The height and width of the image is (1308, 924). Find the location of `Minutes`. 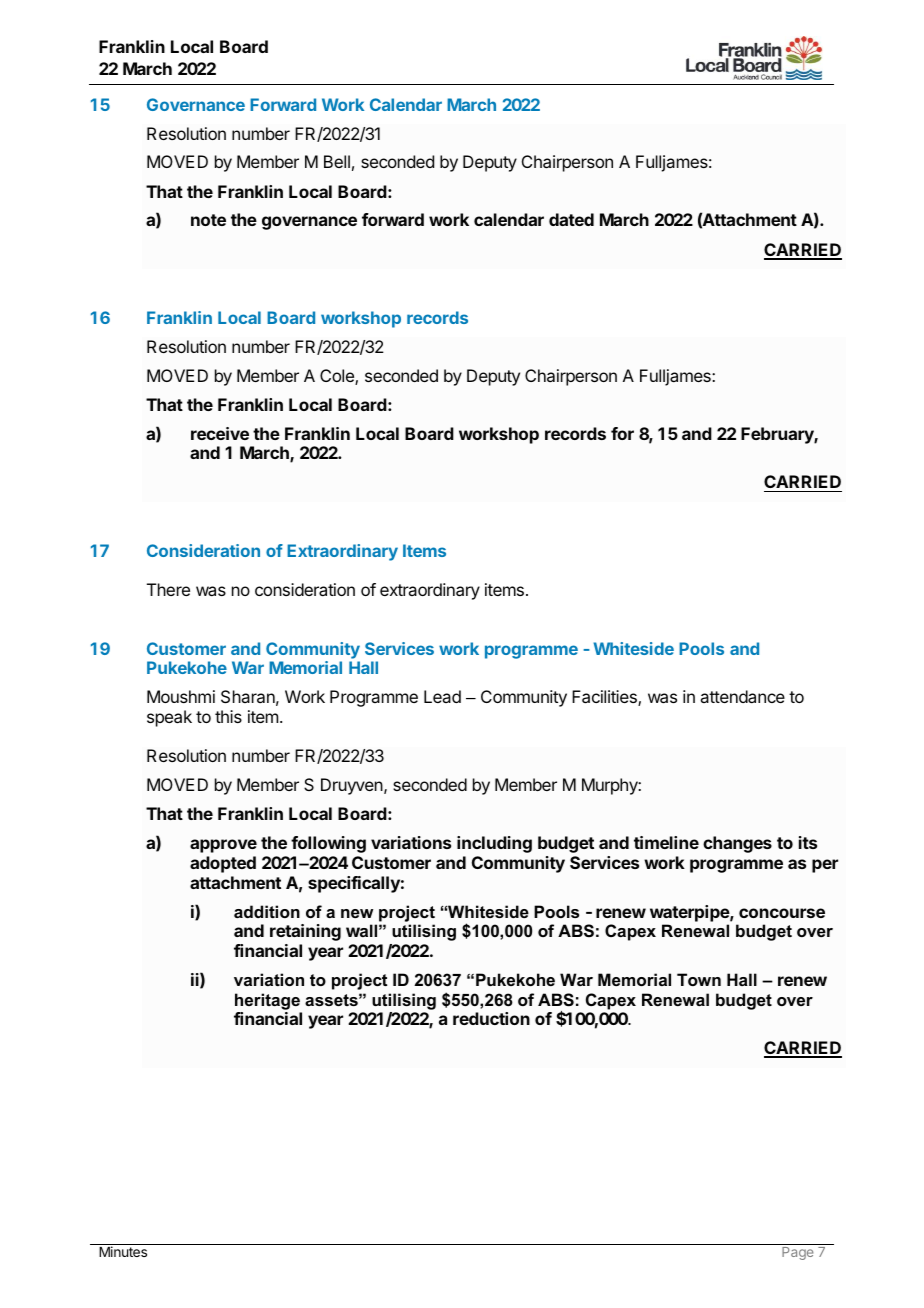

Minutes is located at coordinates (123, 1251).
